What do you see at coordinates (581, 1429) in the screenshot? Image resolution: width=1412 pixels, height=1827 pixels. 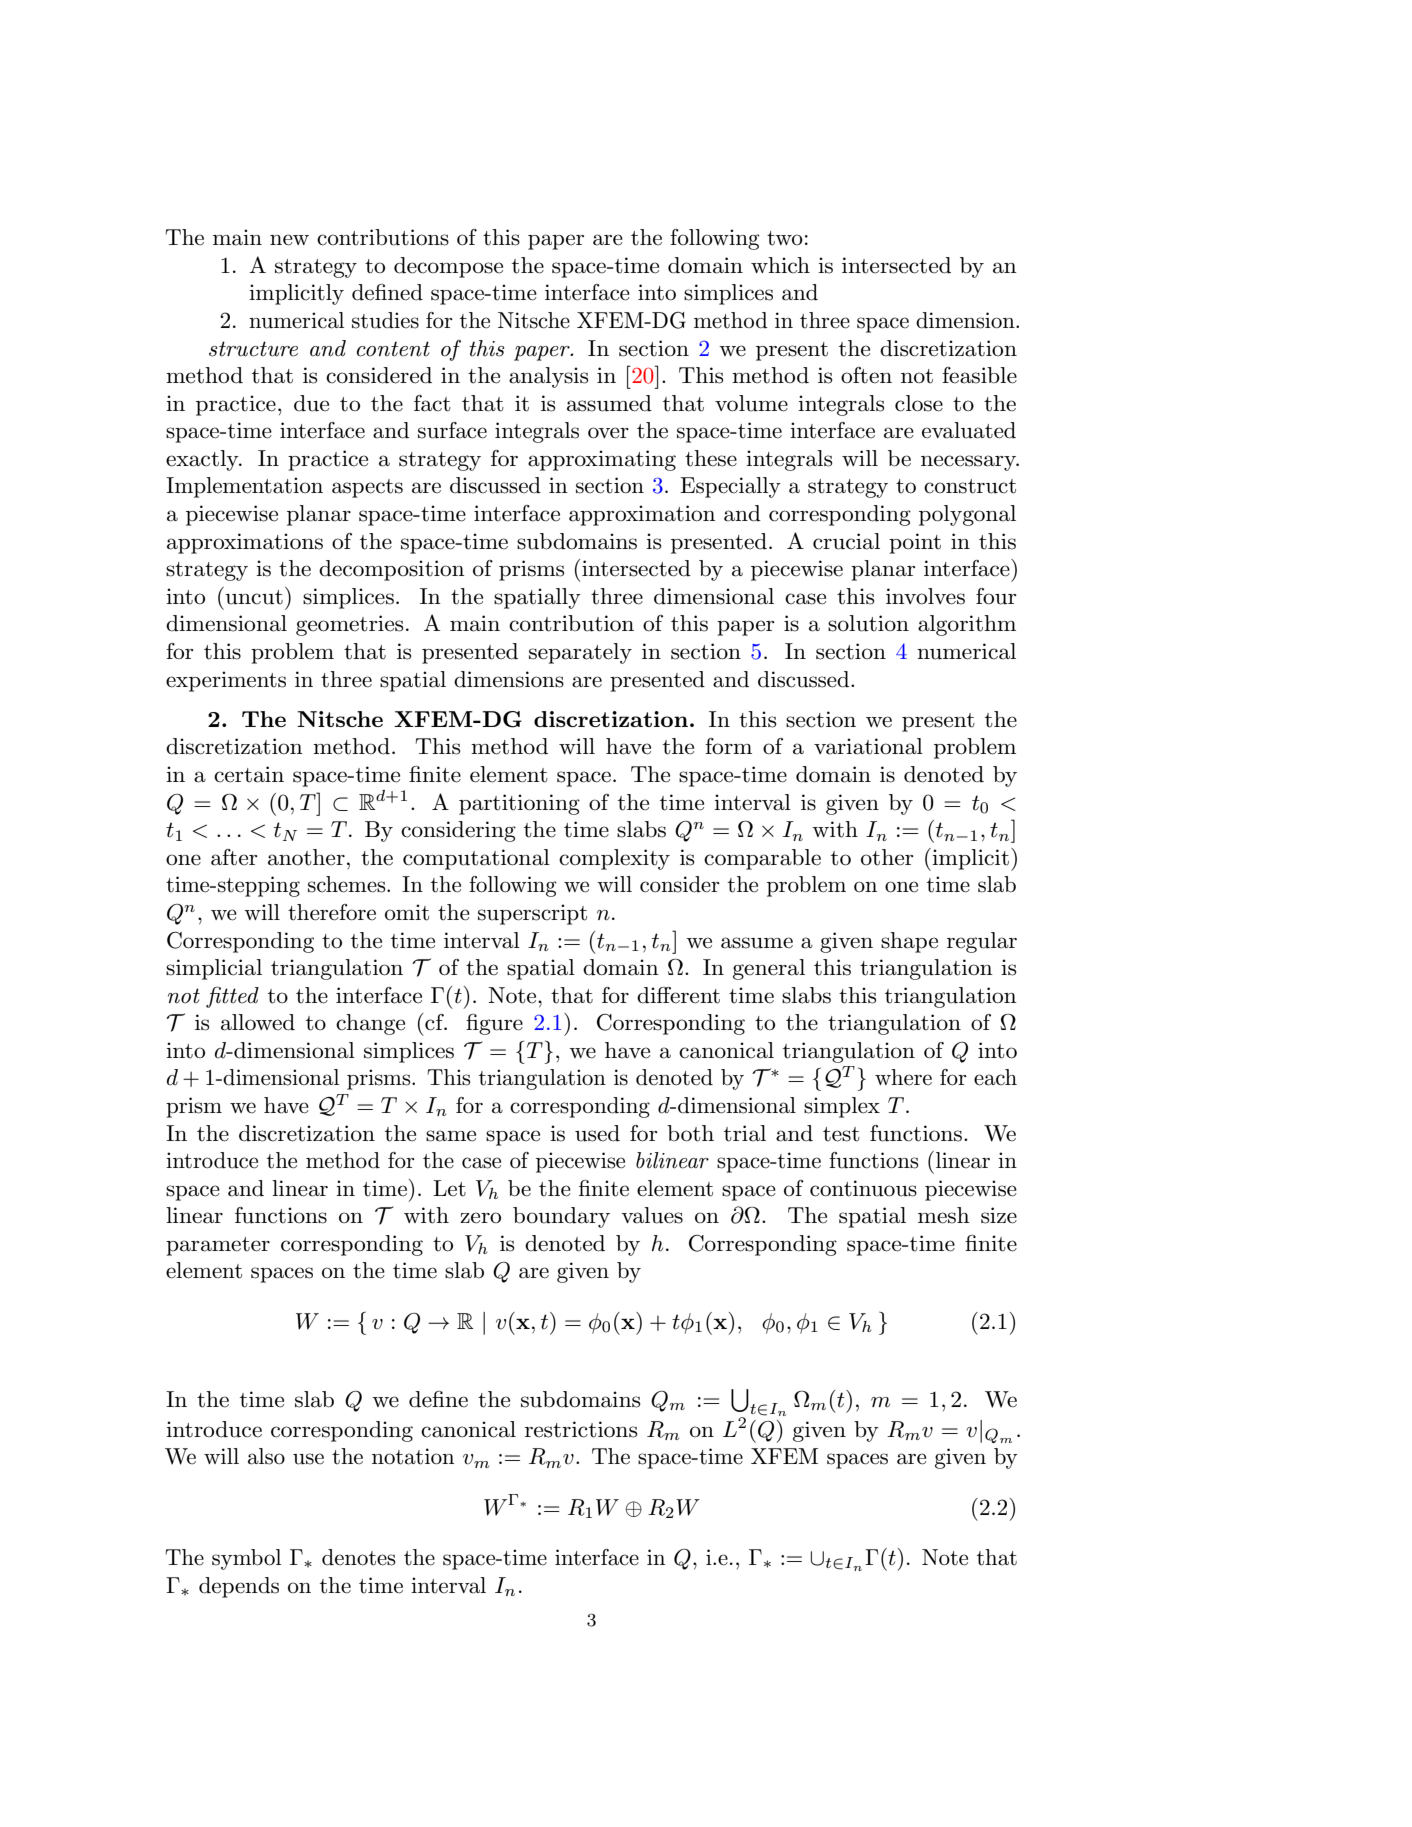 I see `restrictions` at bounding box center [581, 1429].
